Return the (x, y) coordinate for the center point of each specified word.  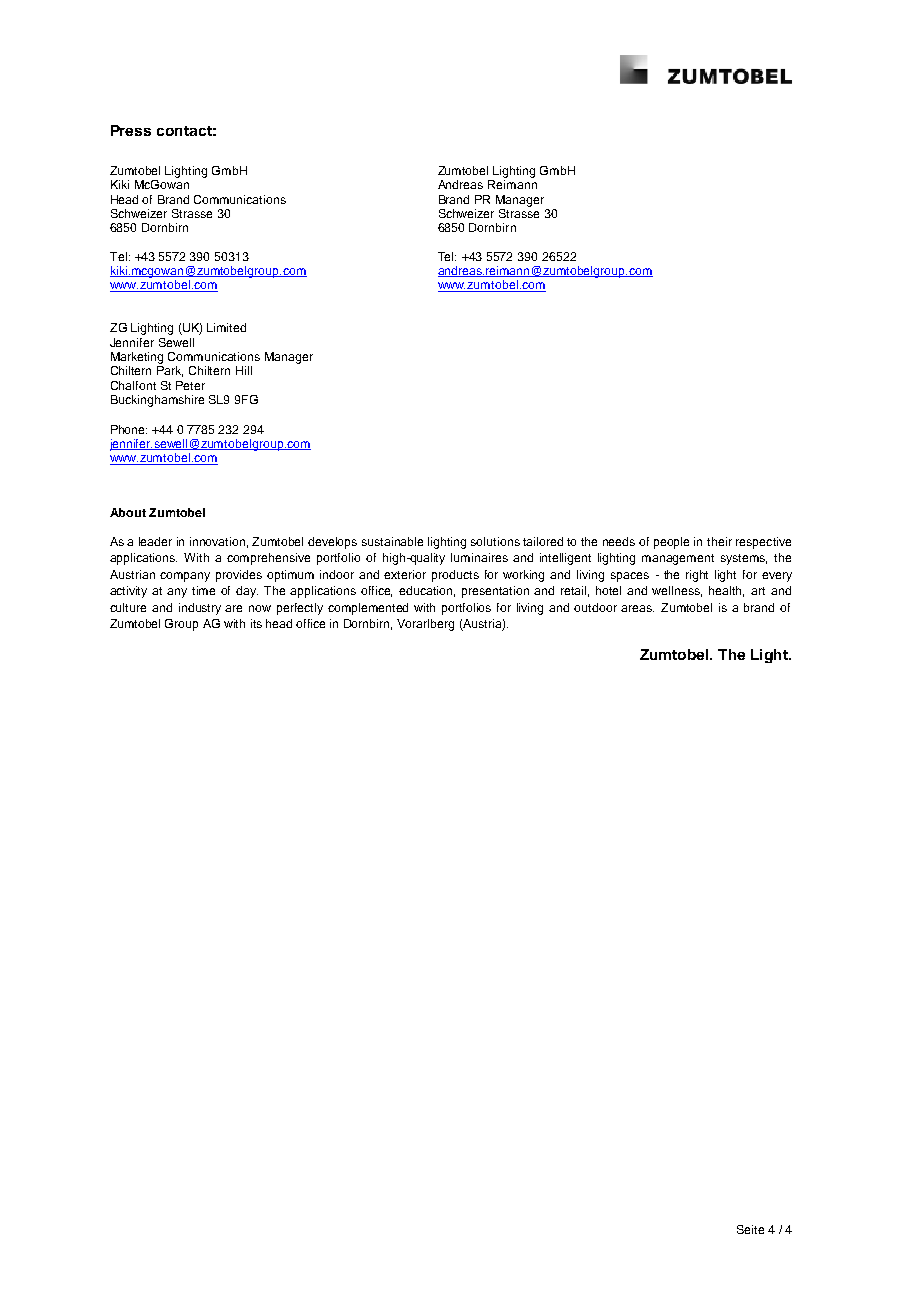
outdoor (595, 607)
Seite (750, 1229)
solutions (495, 541)
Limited (226, 327)
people (671, 543)
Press (131, 130)
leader (155, 541)
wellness (677, 591)
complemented (368, 609)
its (256, 623)
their (719, 541)
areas (637, 608)
